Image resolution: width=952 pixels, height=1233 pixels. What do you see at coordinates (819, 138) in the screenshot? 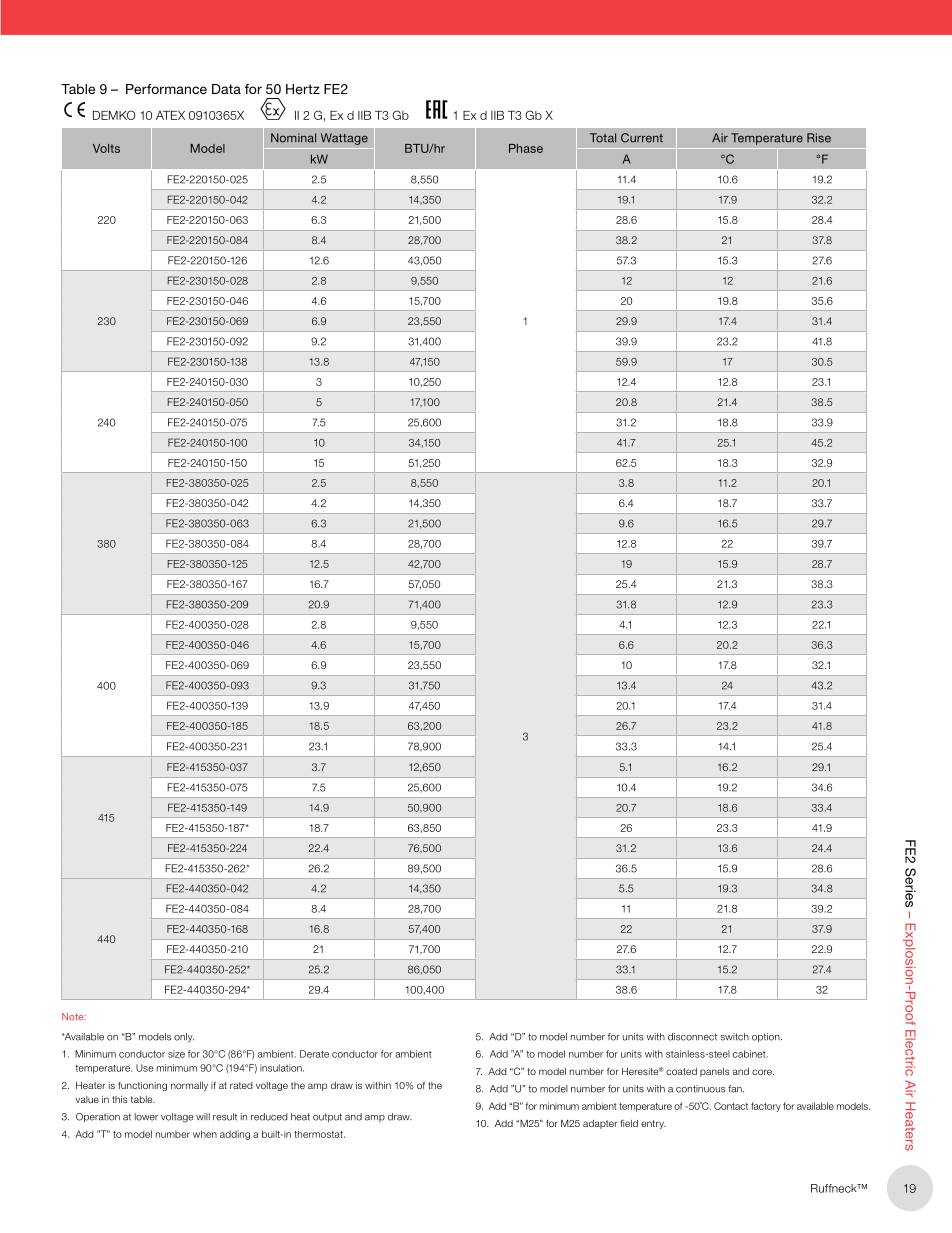
I see `Rise` at bounding box center [819, 138].
